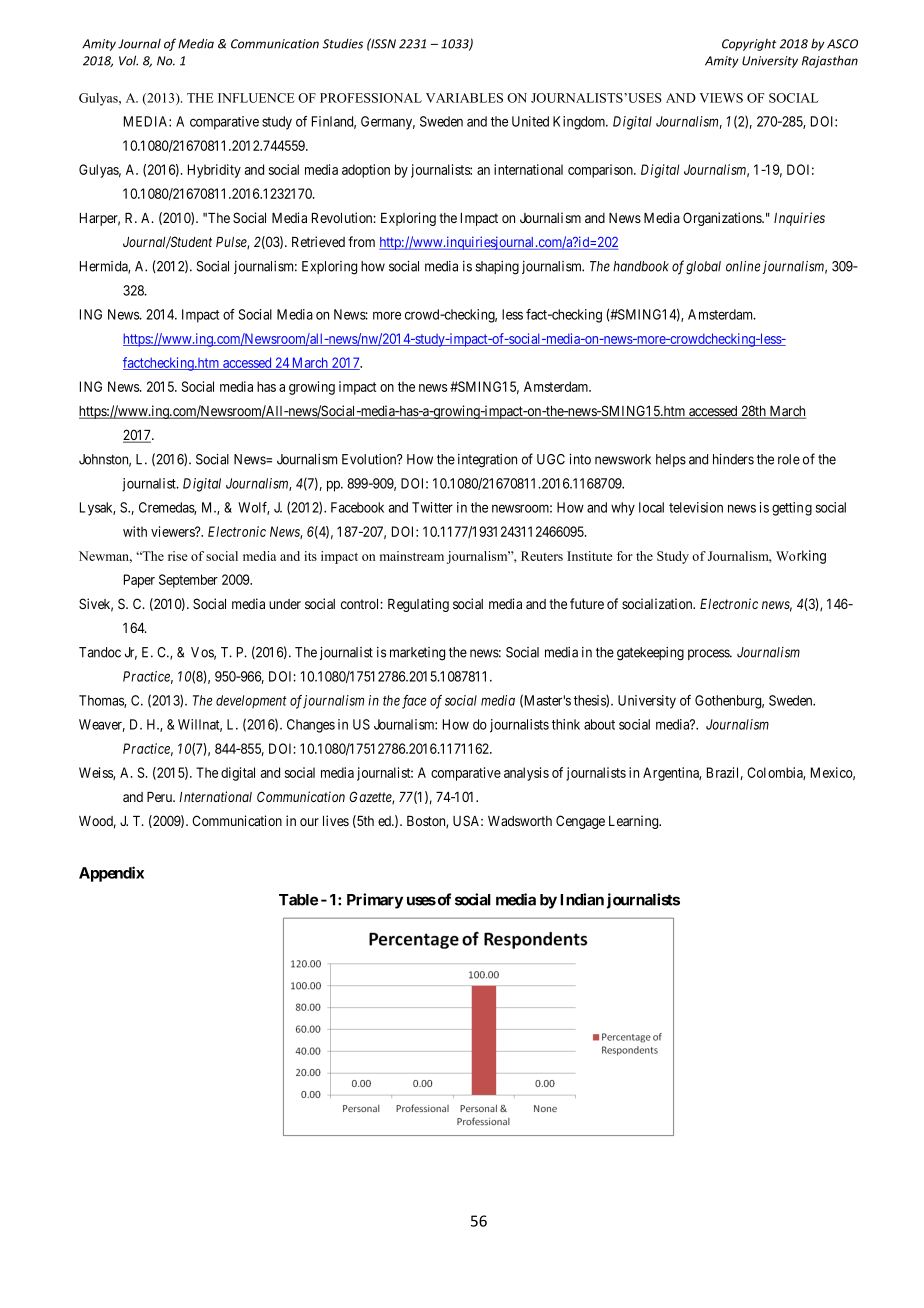 The width and height of the screenshot is (924, 1308). Describe the element at coordinates (650, 654) in the screenshot. I see `gatekeeping` at that location.
